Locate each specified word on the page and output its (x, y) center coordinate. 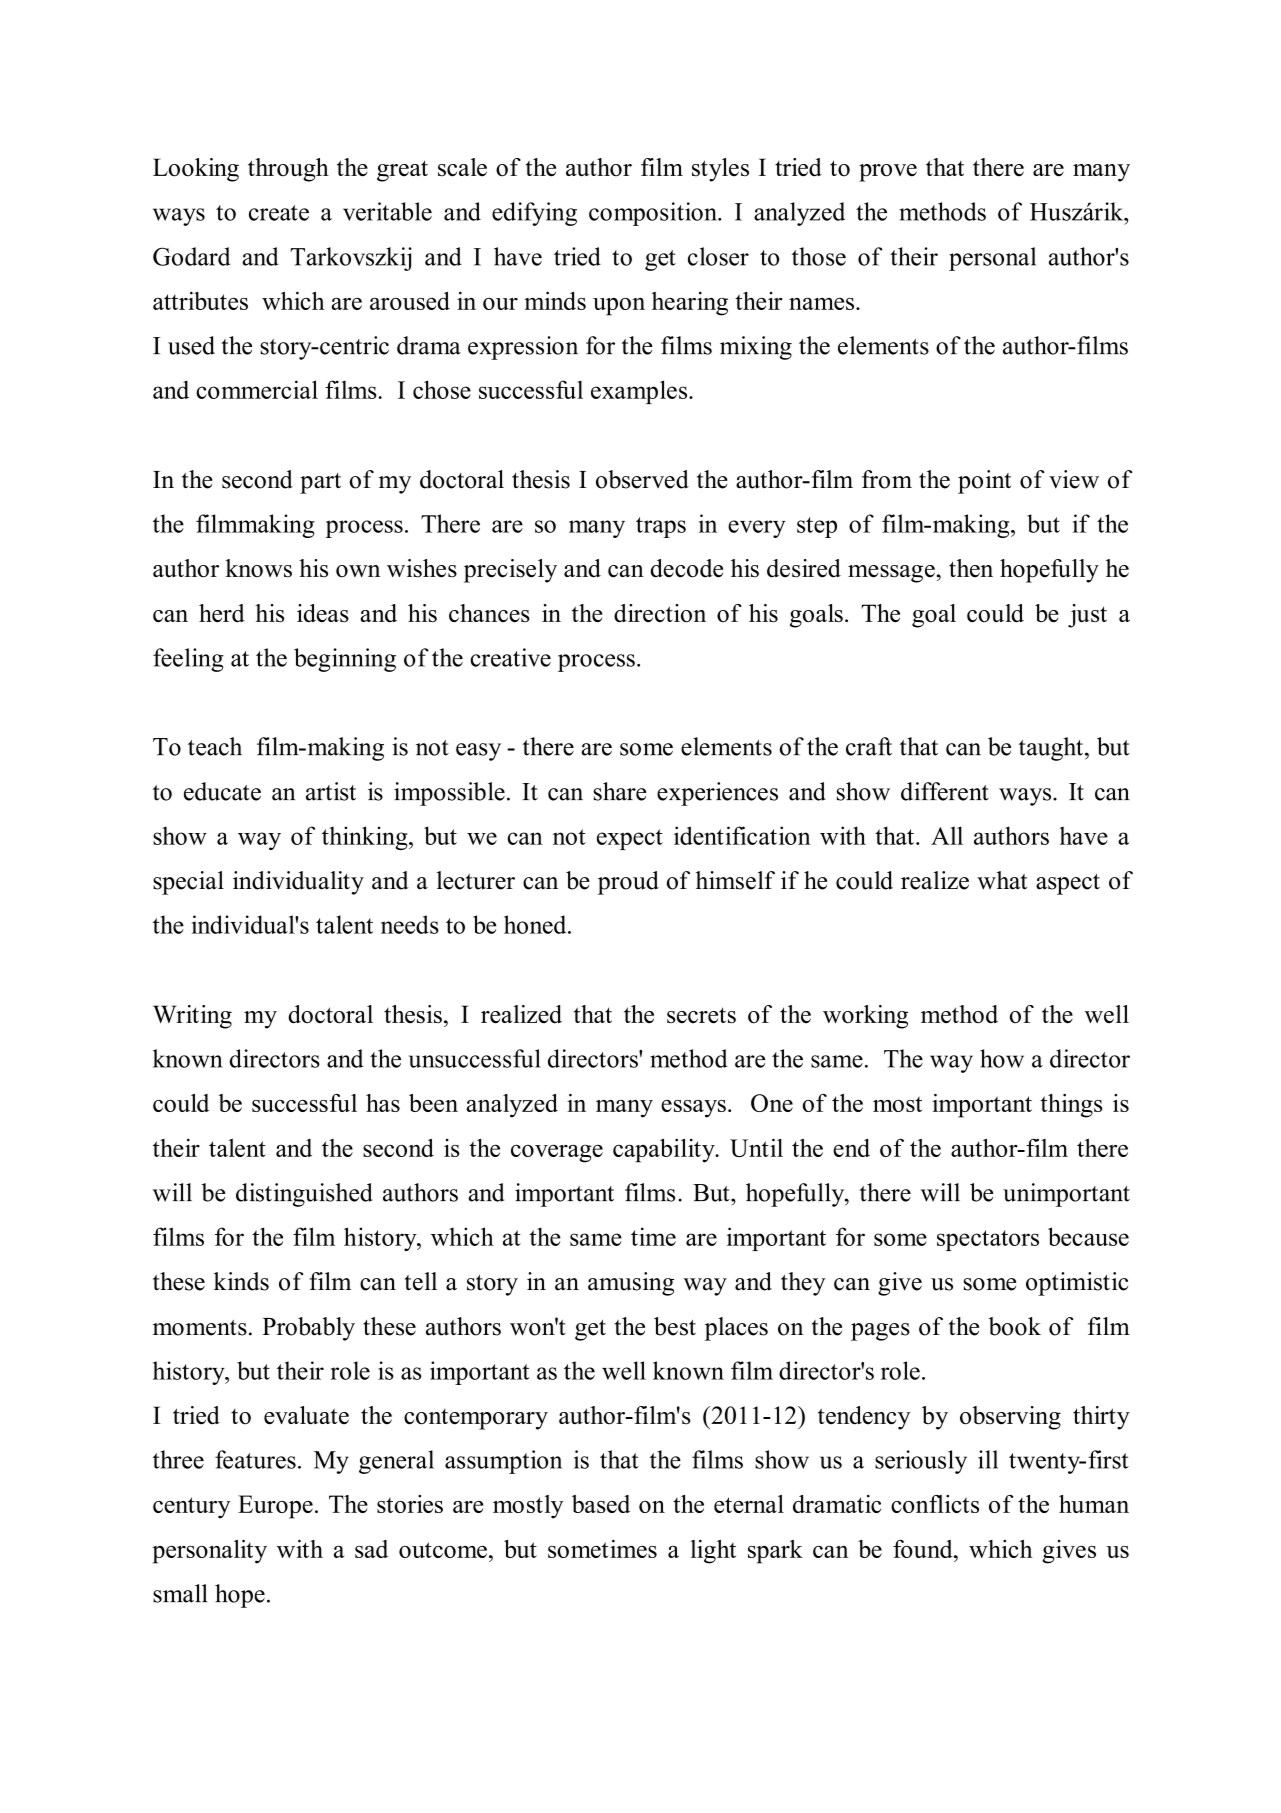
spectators (988, 1240)
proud (628, 883)
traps (661, 527)
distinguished (304, 1195)
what (1002, 880)
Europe (275, 1507)
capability (665, 1150)
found (924, 1548)
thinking (366, 838)
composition (654, 214)
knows (258, 568)
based (601, 1504)
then (971, 568)
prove (888, 173)
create (279, 213)
